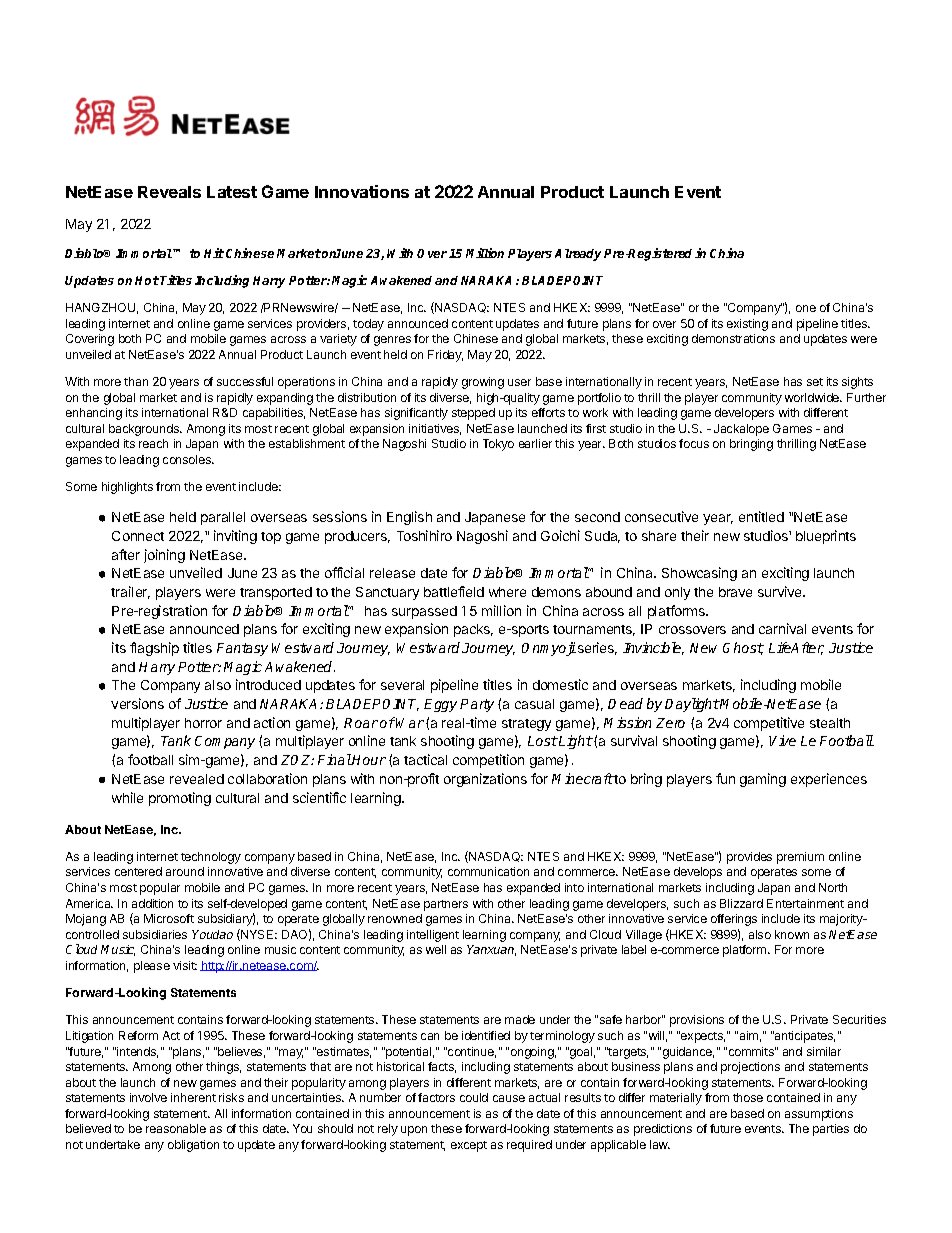 The width and height of the image is (952, 1233). I want to click on Already, so click(578, 255).
